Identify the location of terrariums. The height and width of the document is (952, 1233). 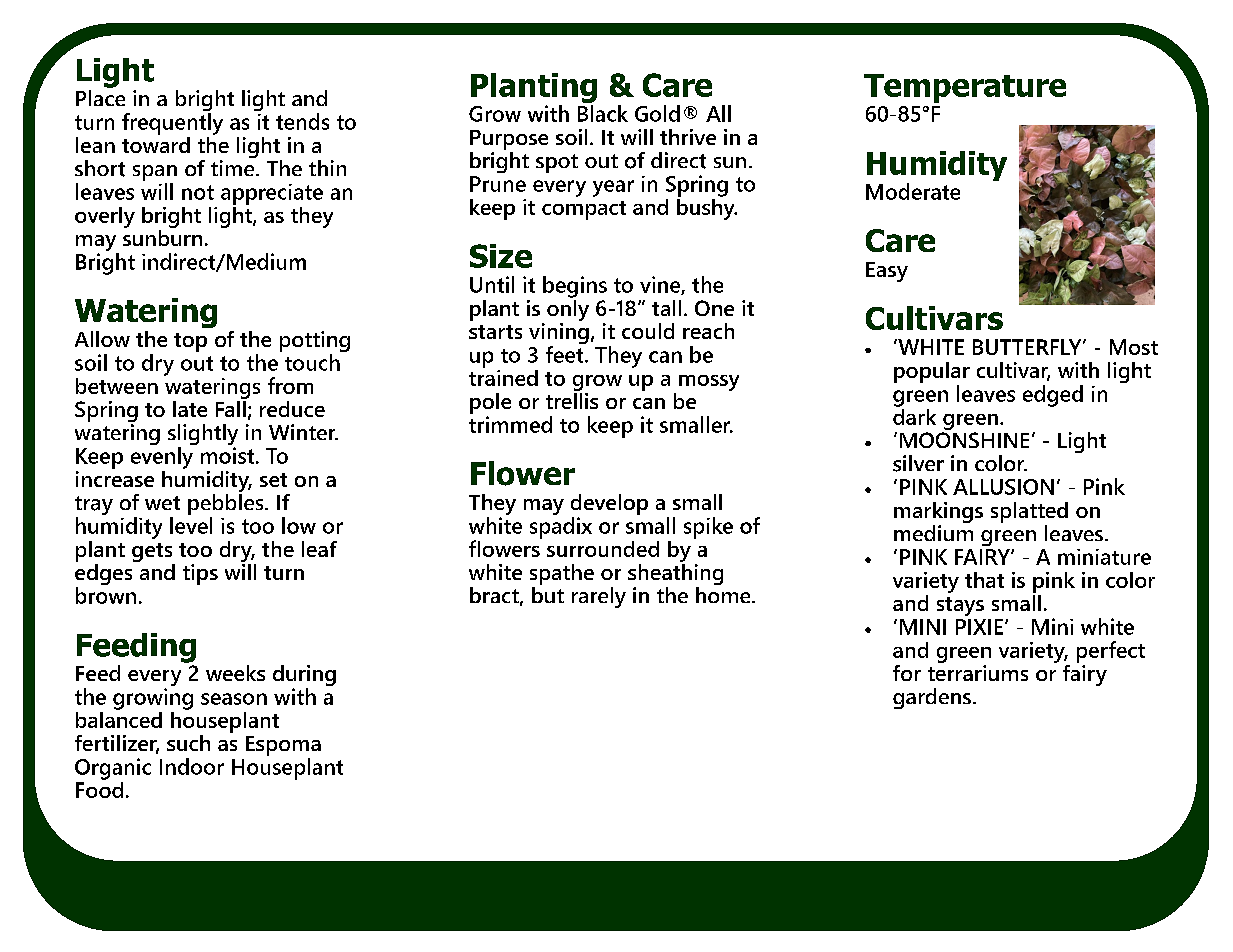
(978, 671).
